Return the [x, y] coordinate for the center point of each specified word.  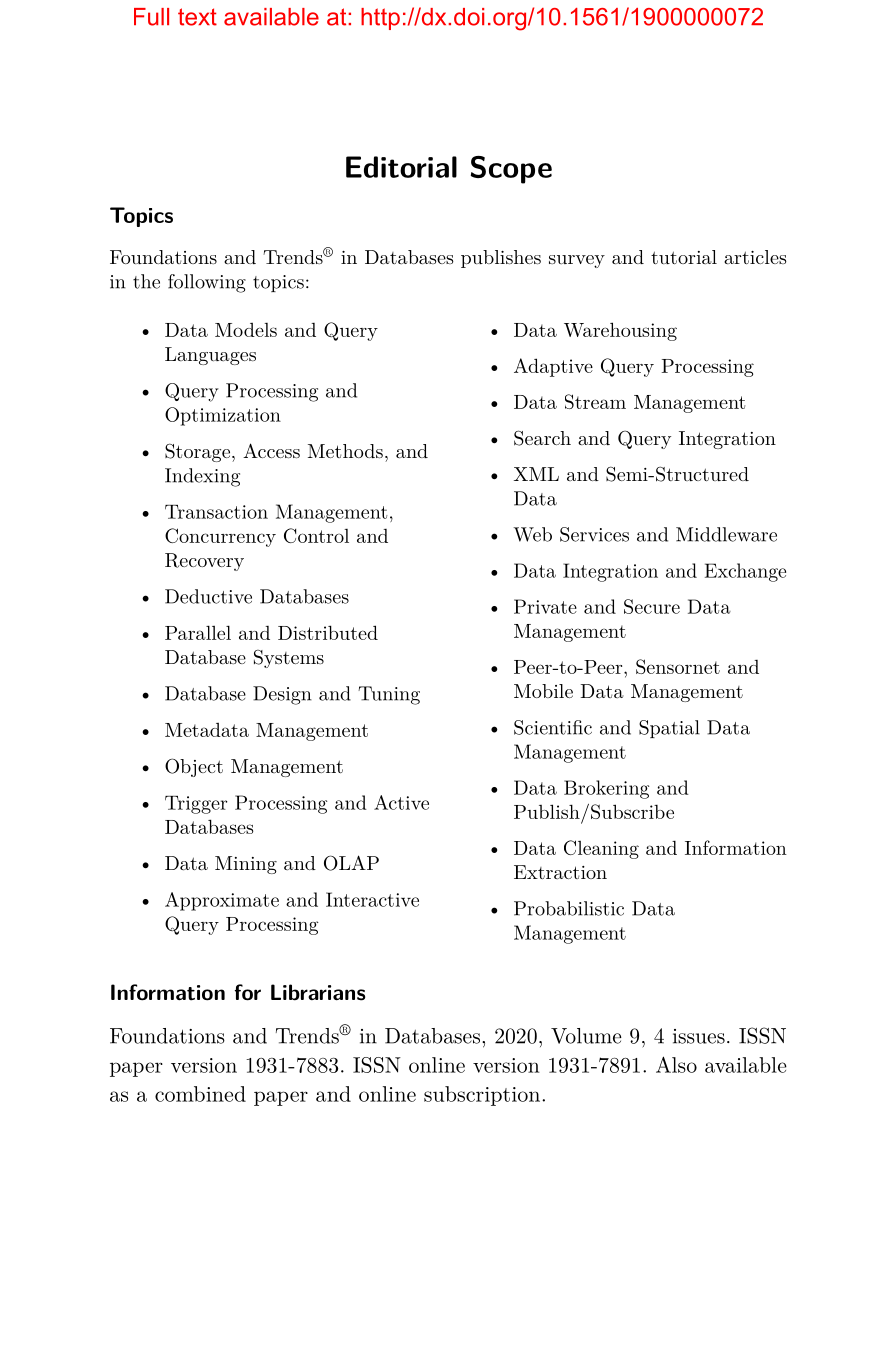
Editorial [401, 167]
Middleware [726, 534]
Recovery [204, 562]
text [197, 17]
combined [200, 1094]
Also [676, 1064]
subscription [482, 1096]
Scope [511, 170]
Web [532, 534]
